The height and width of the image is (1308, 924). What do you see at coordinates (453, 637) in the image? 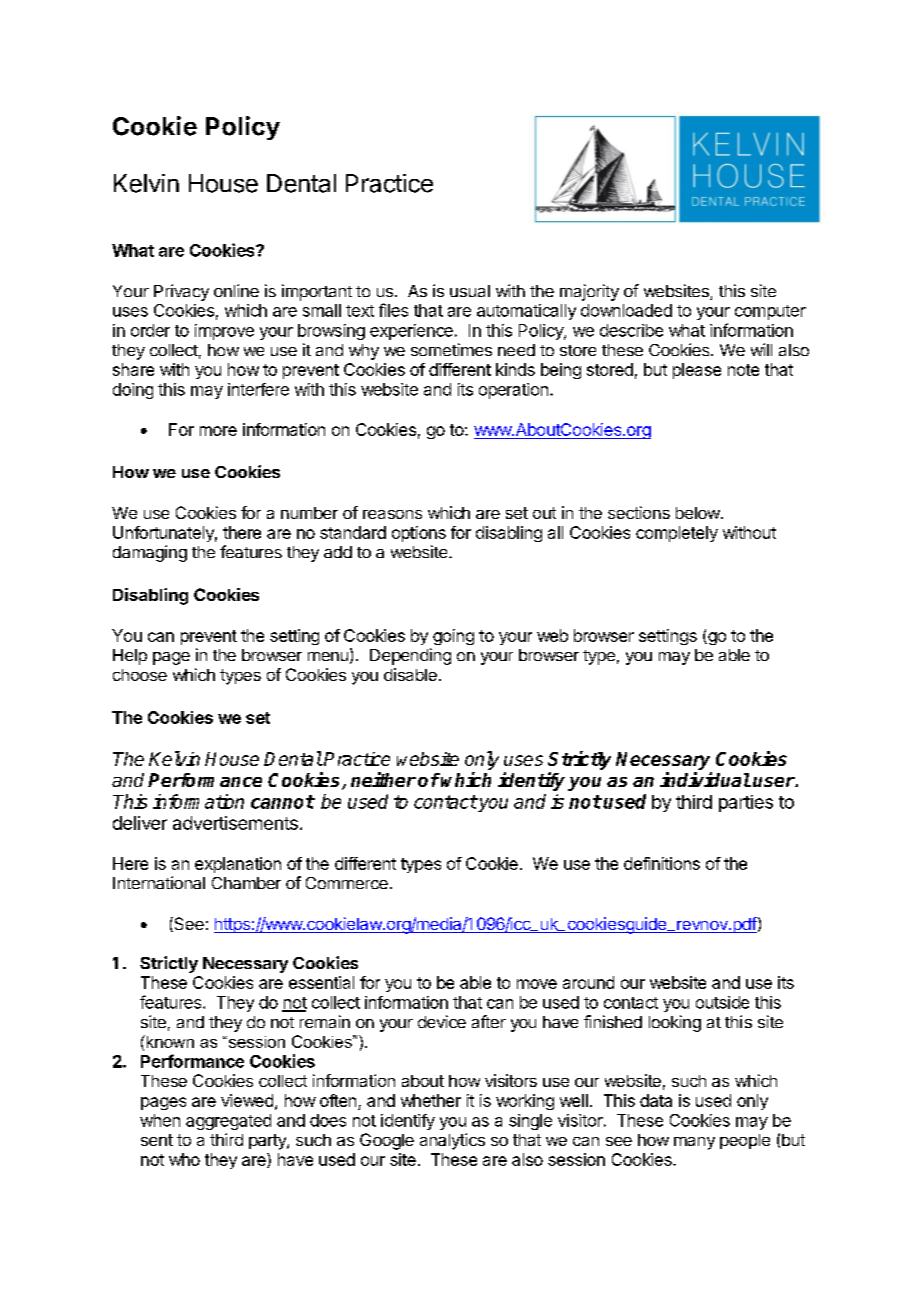
I see `going` at bounding box center [453, 637].
